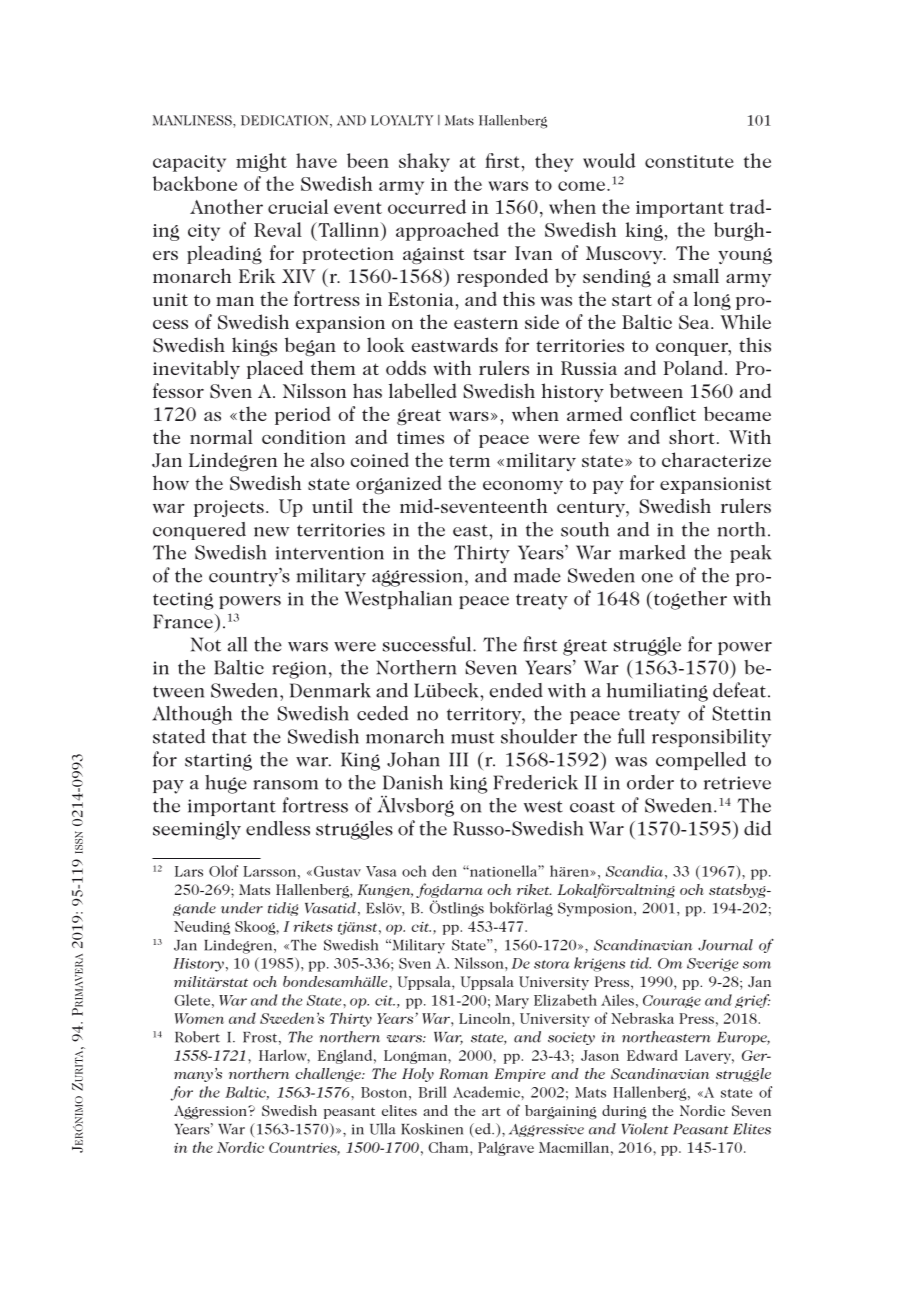 This screenshot has height=1305, width=924. I want to click on term, so click(469, 461).
